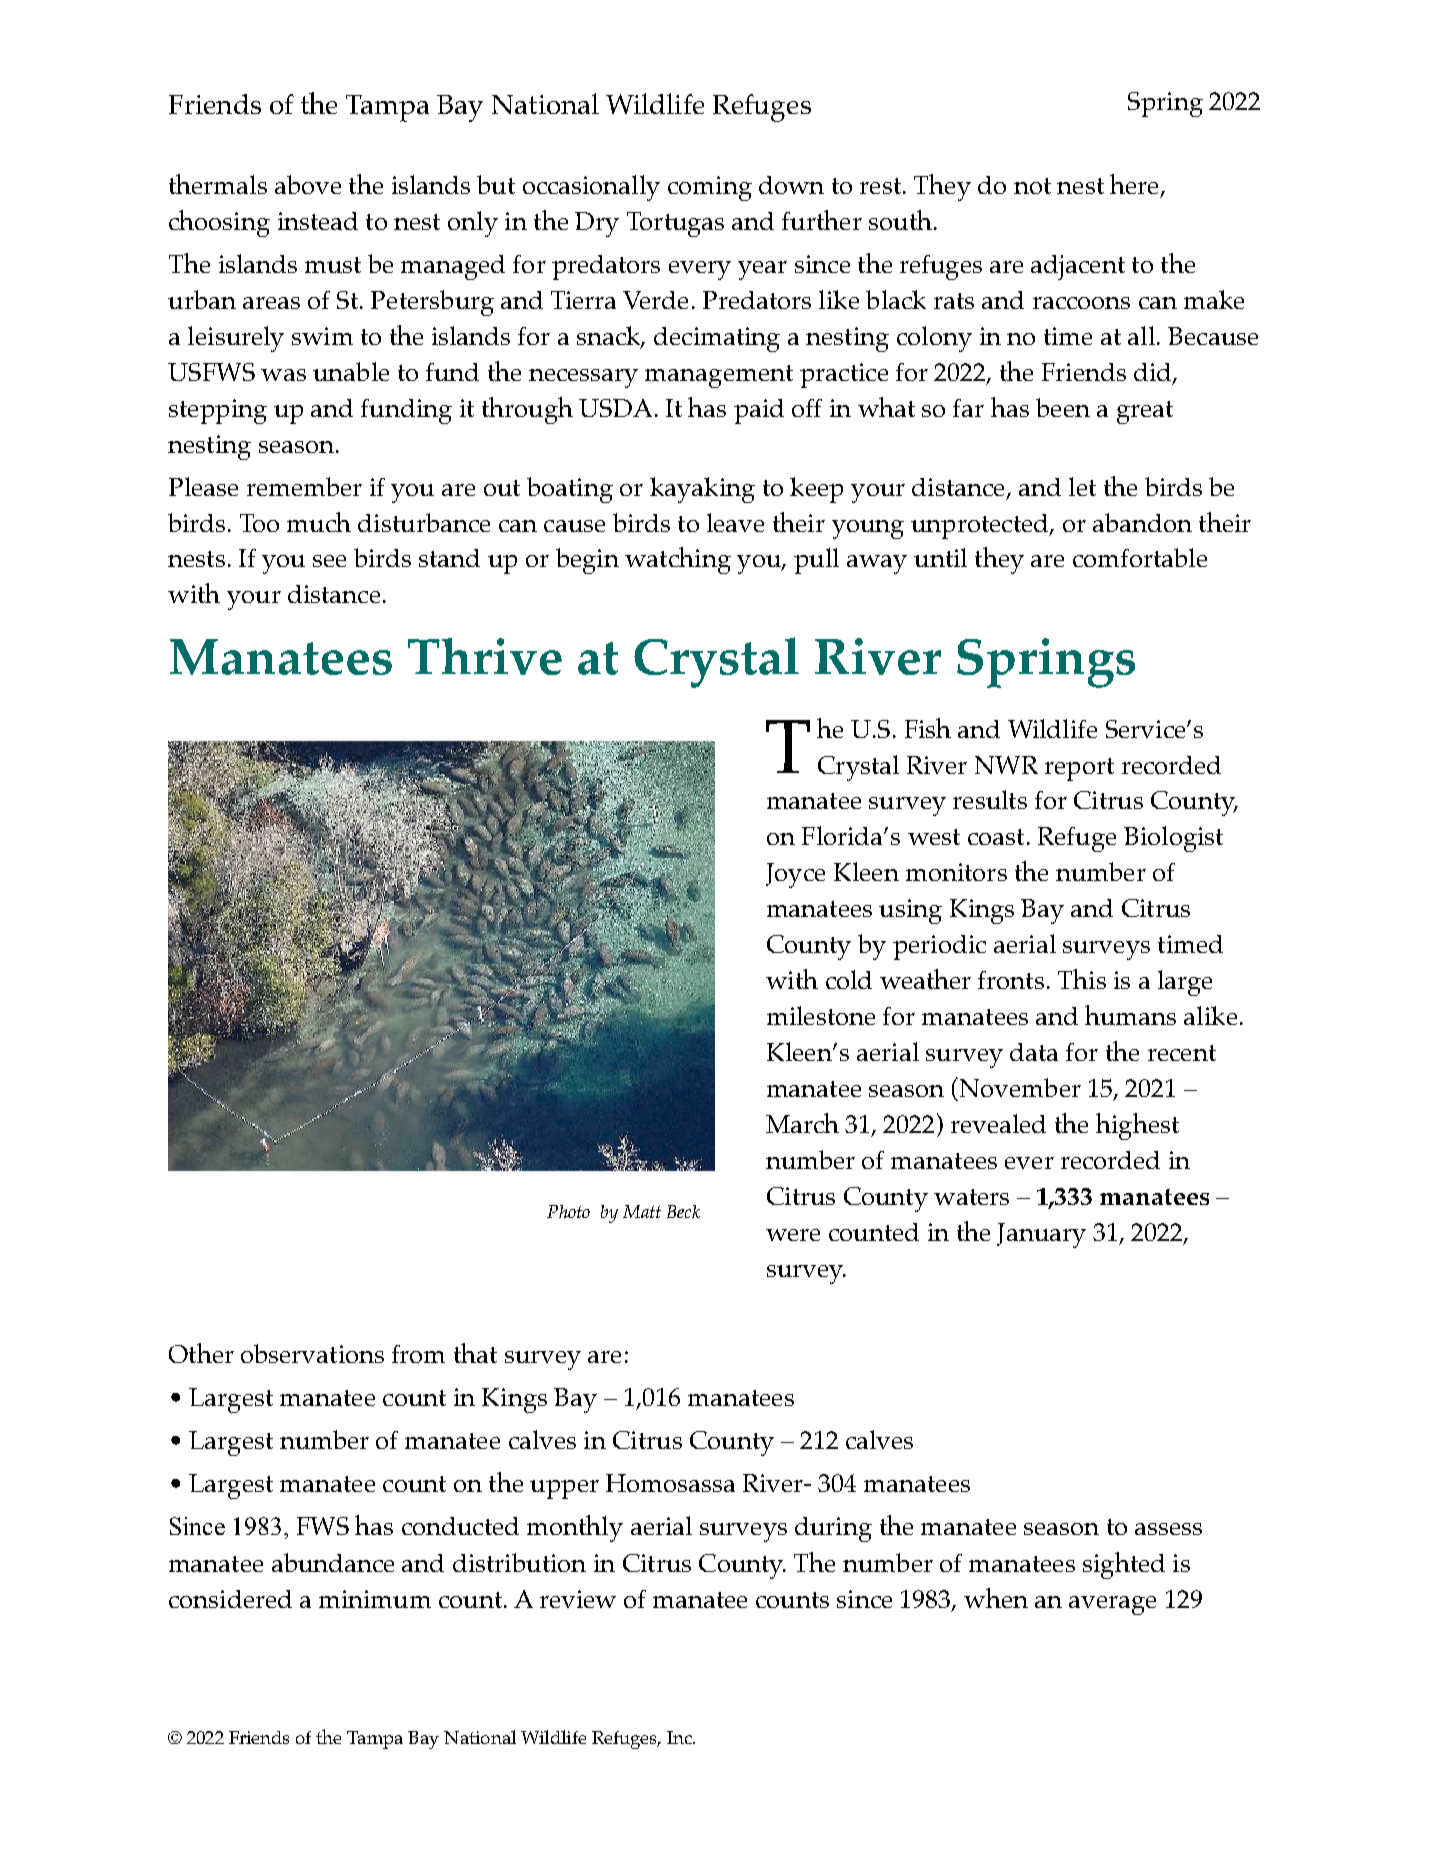  Describe the element at coordinates (1078, 267) in the screenshot. I see `adjacent` at that location.
